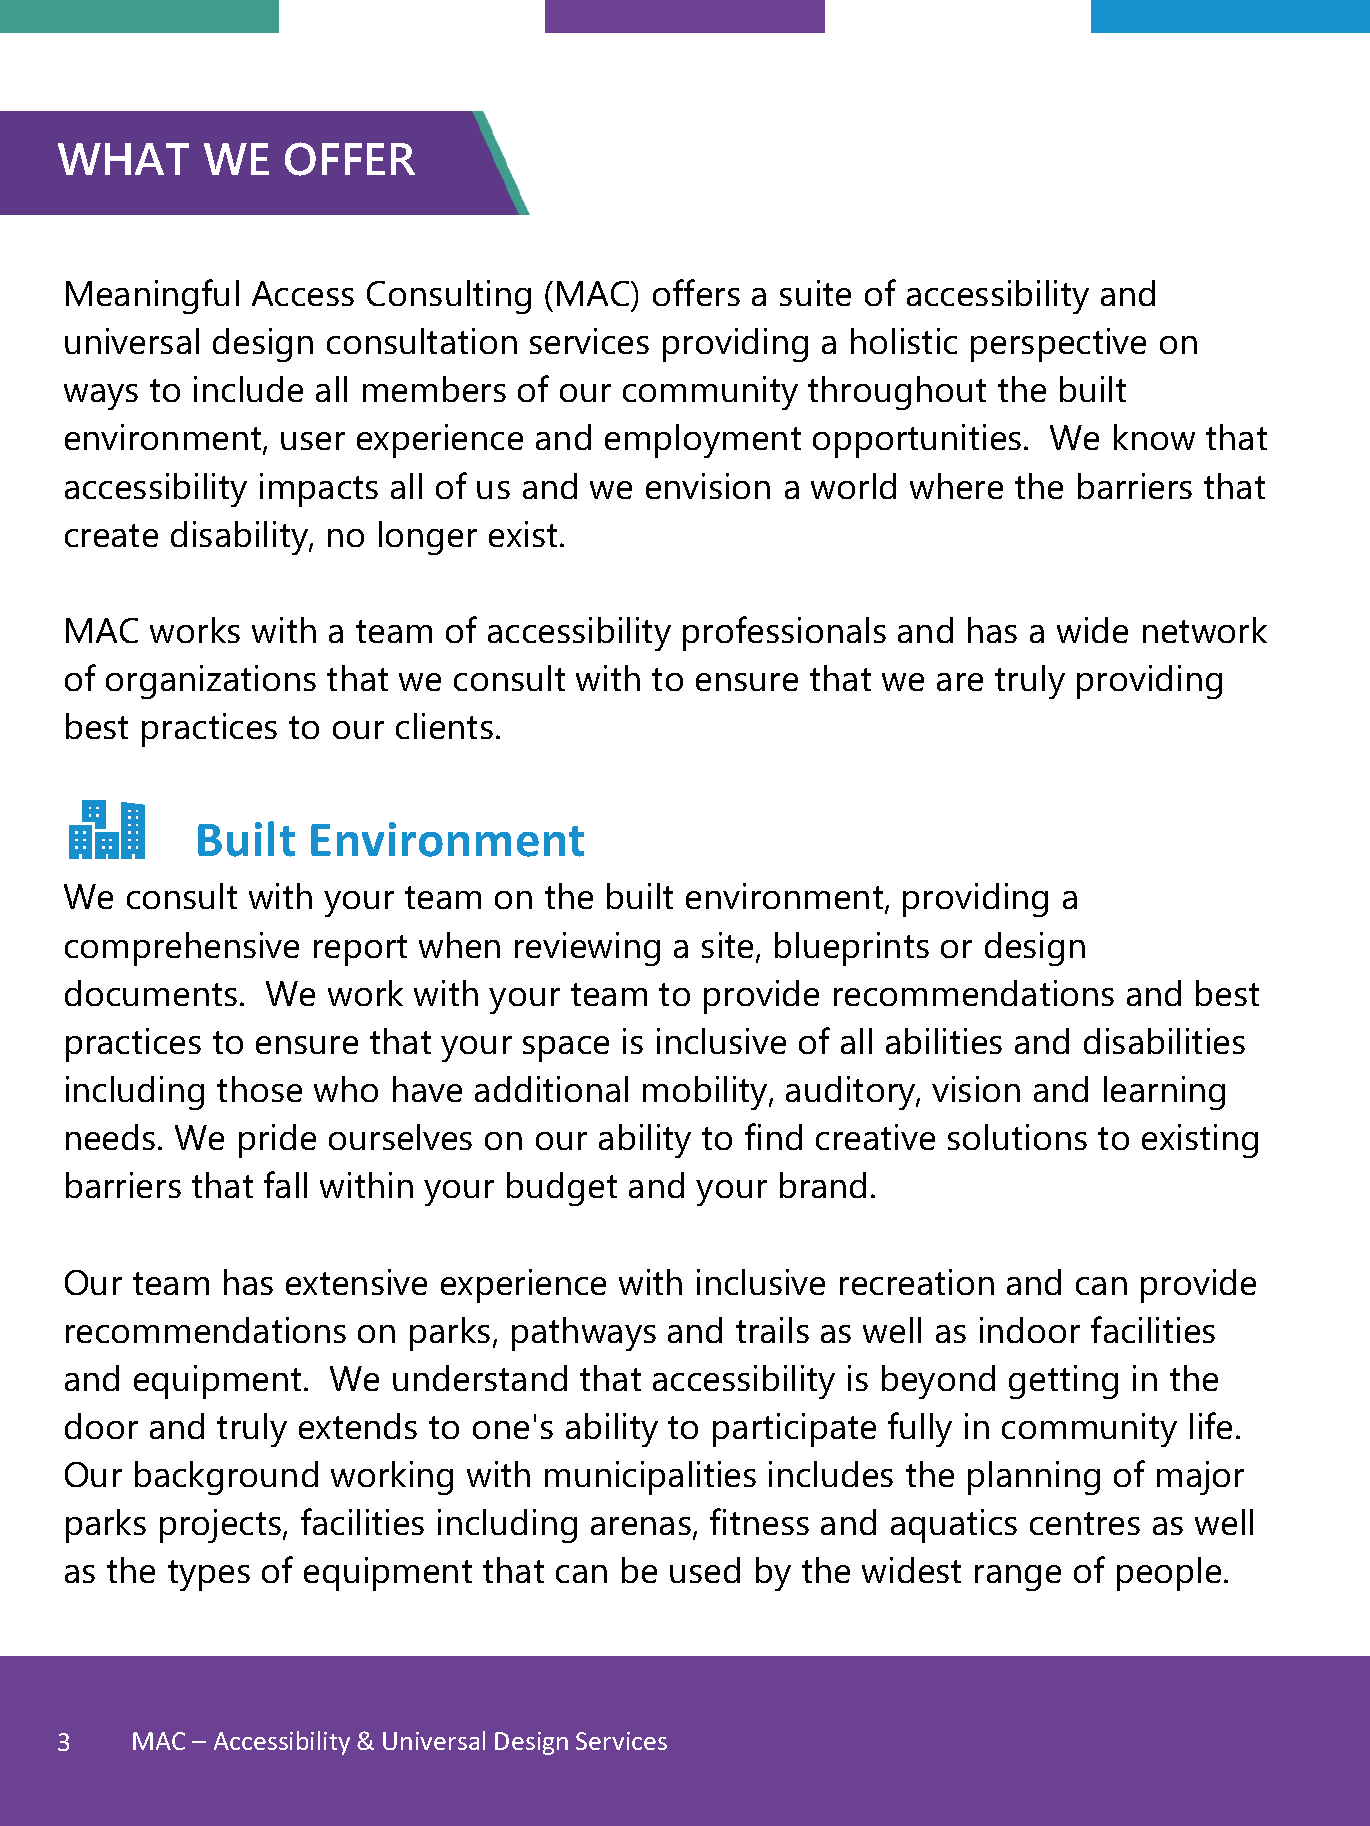 This page has width=1370, height=1826. Describe the element at coordinates (222, 1526) in the page. I see `projects` at that location.
